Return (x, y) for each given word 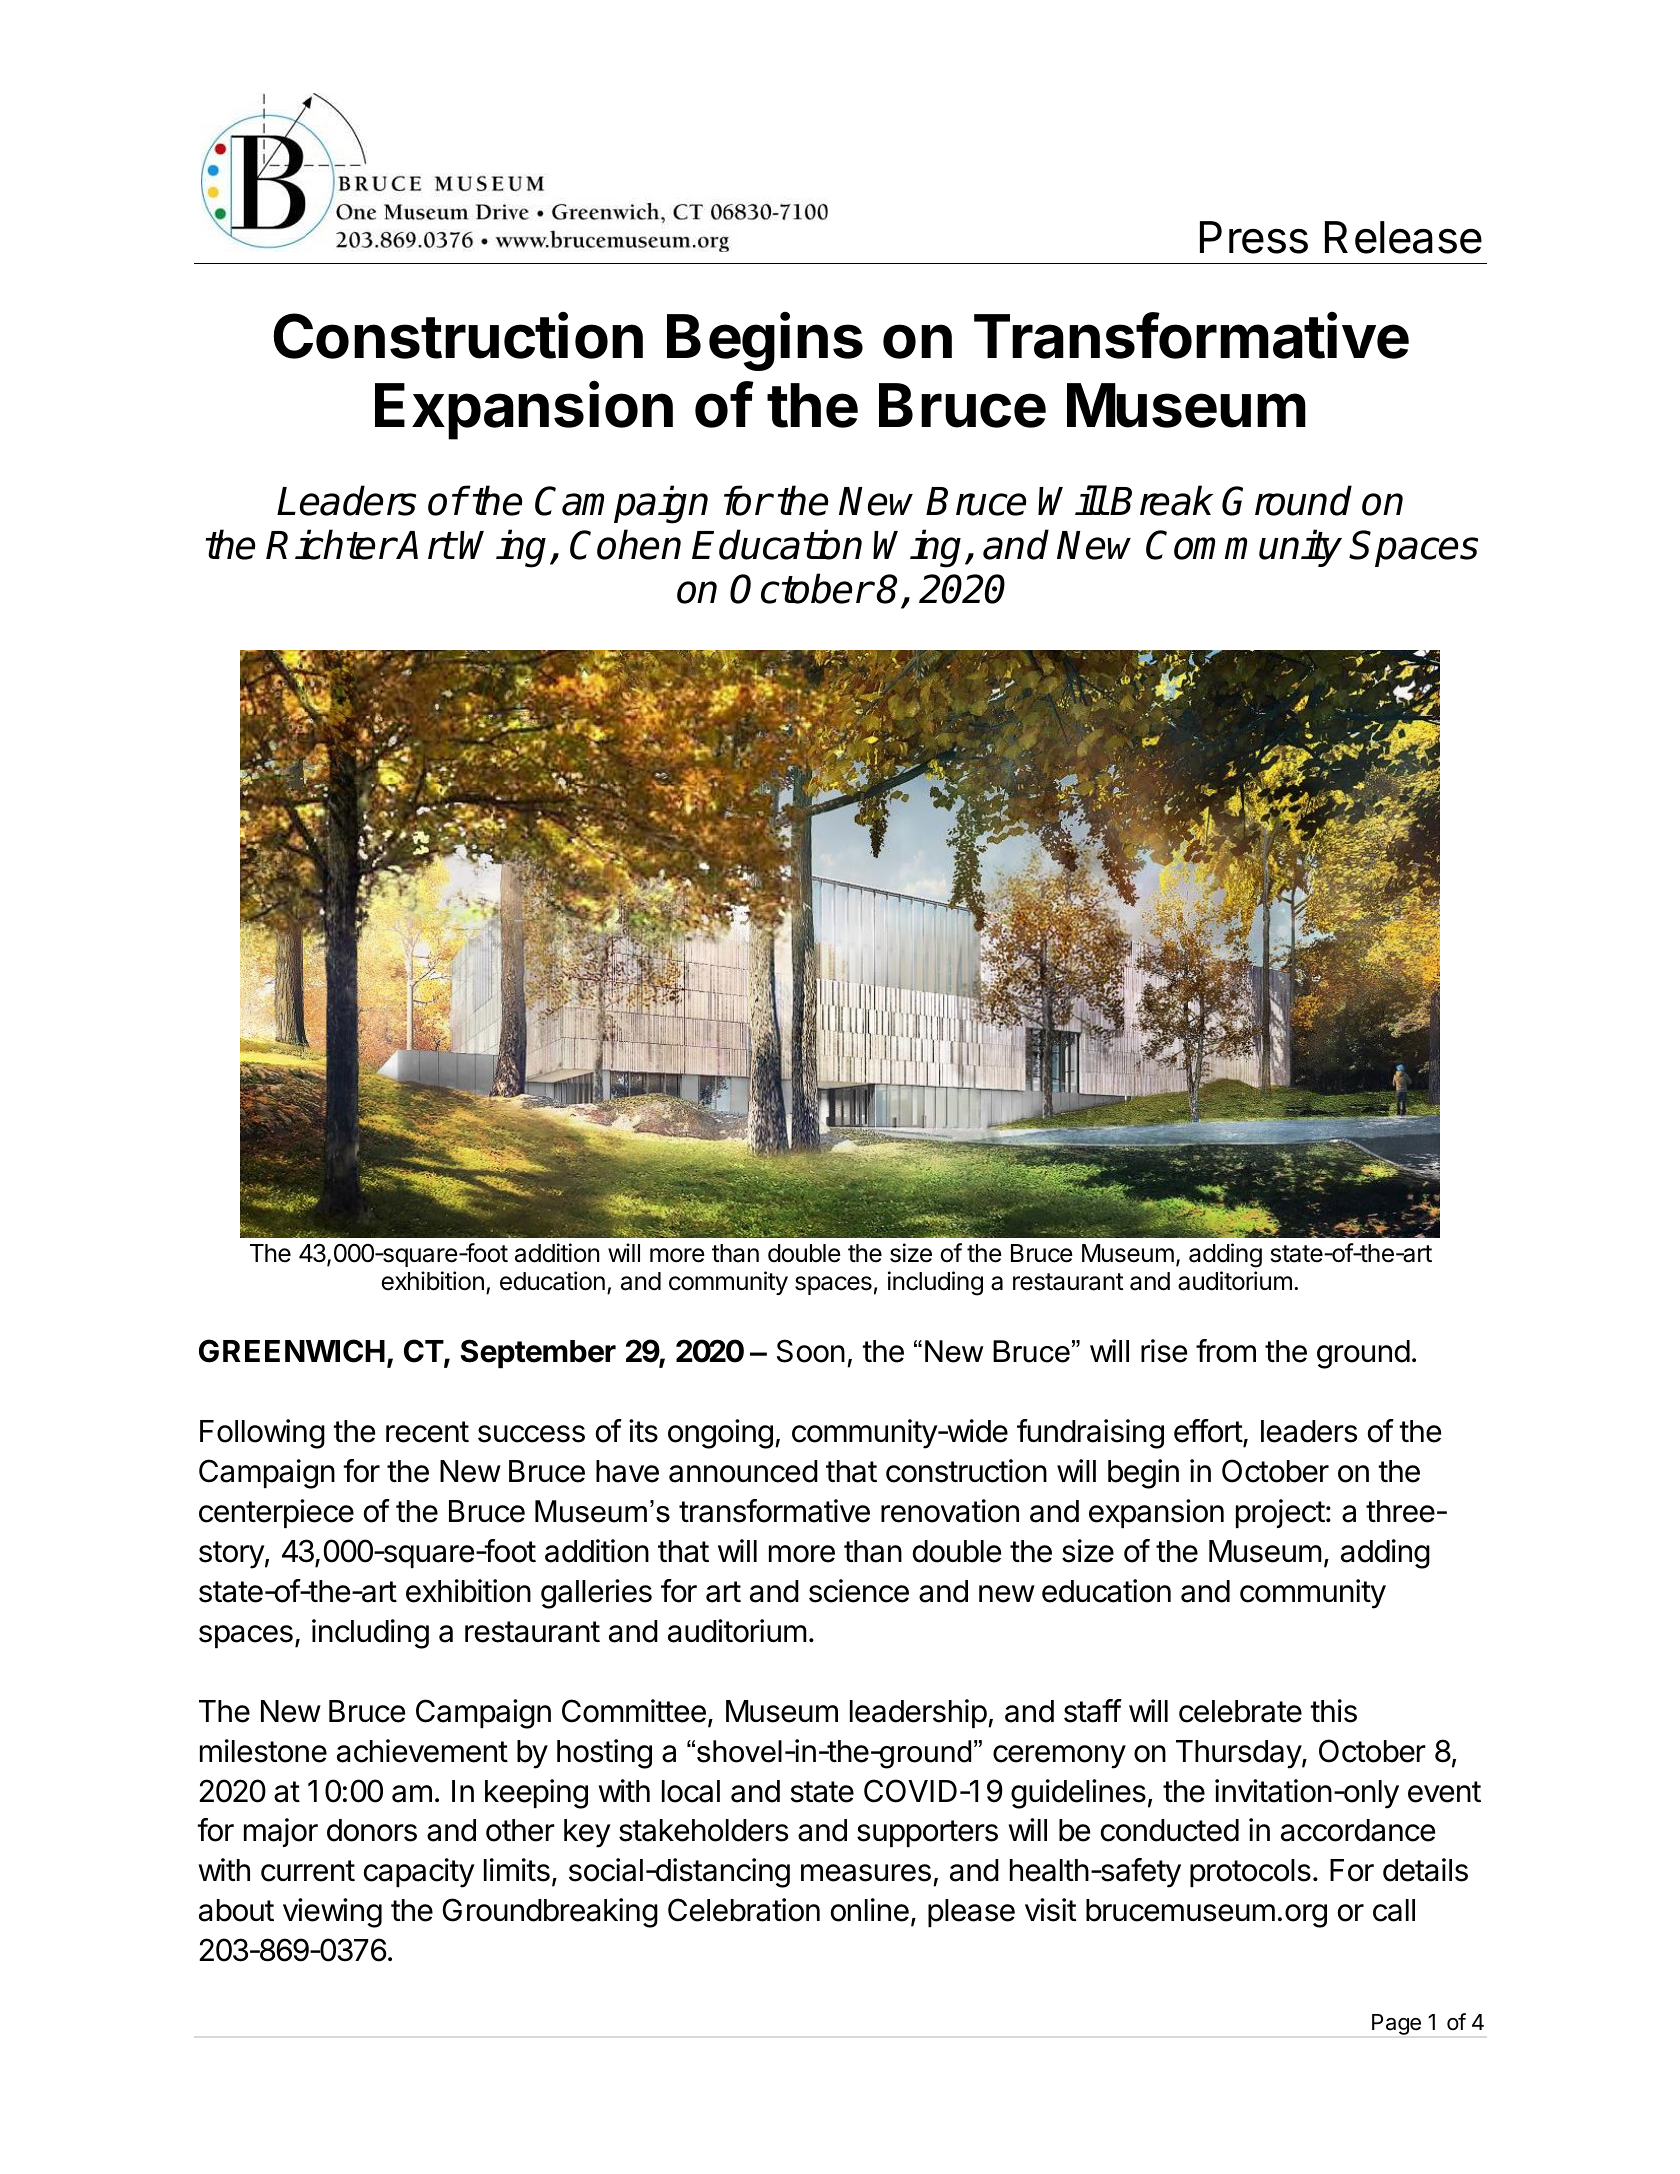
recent (427, 1432)
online (870, 1910)
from (1226, 1351)
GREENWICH (292, 1351)
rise (1164, 1351)
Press (1254, 237)
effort (1209, 1432)
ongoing (720, 1434)
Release (1403, 237)
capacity (419, 1873)
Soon (811, 1351)
